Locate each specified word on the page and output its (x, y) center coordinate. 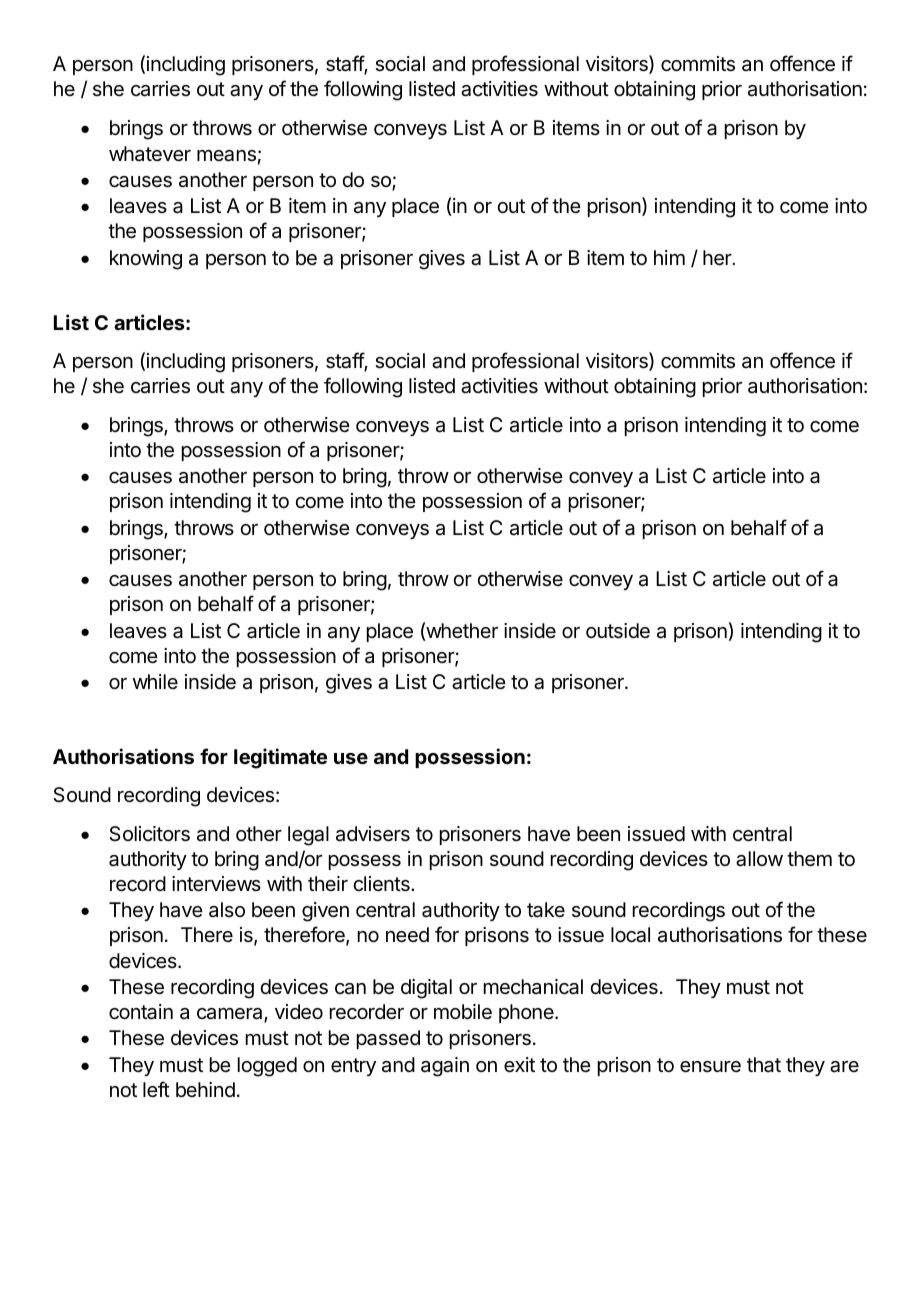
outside (618, 631)
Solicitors (149, 834)
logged (267, 1067)
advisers (373, 834)
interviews (216, 883)
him (669, 257)
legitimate (281, 758)
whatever (150, 154)
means (226, 156)
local (630, 935)
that (764, 1065)
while (155, 681)
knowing (146, 260)
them (809, 859)
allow (759, 859)
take (546, 910)
